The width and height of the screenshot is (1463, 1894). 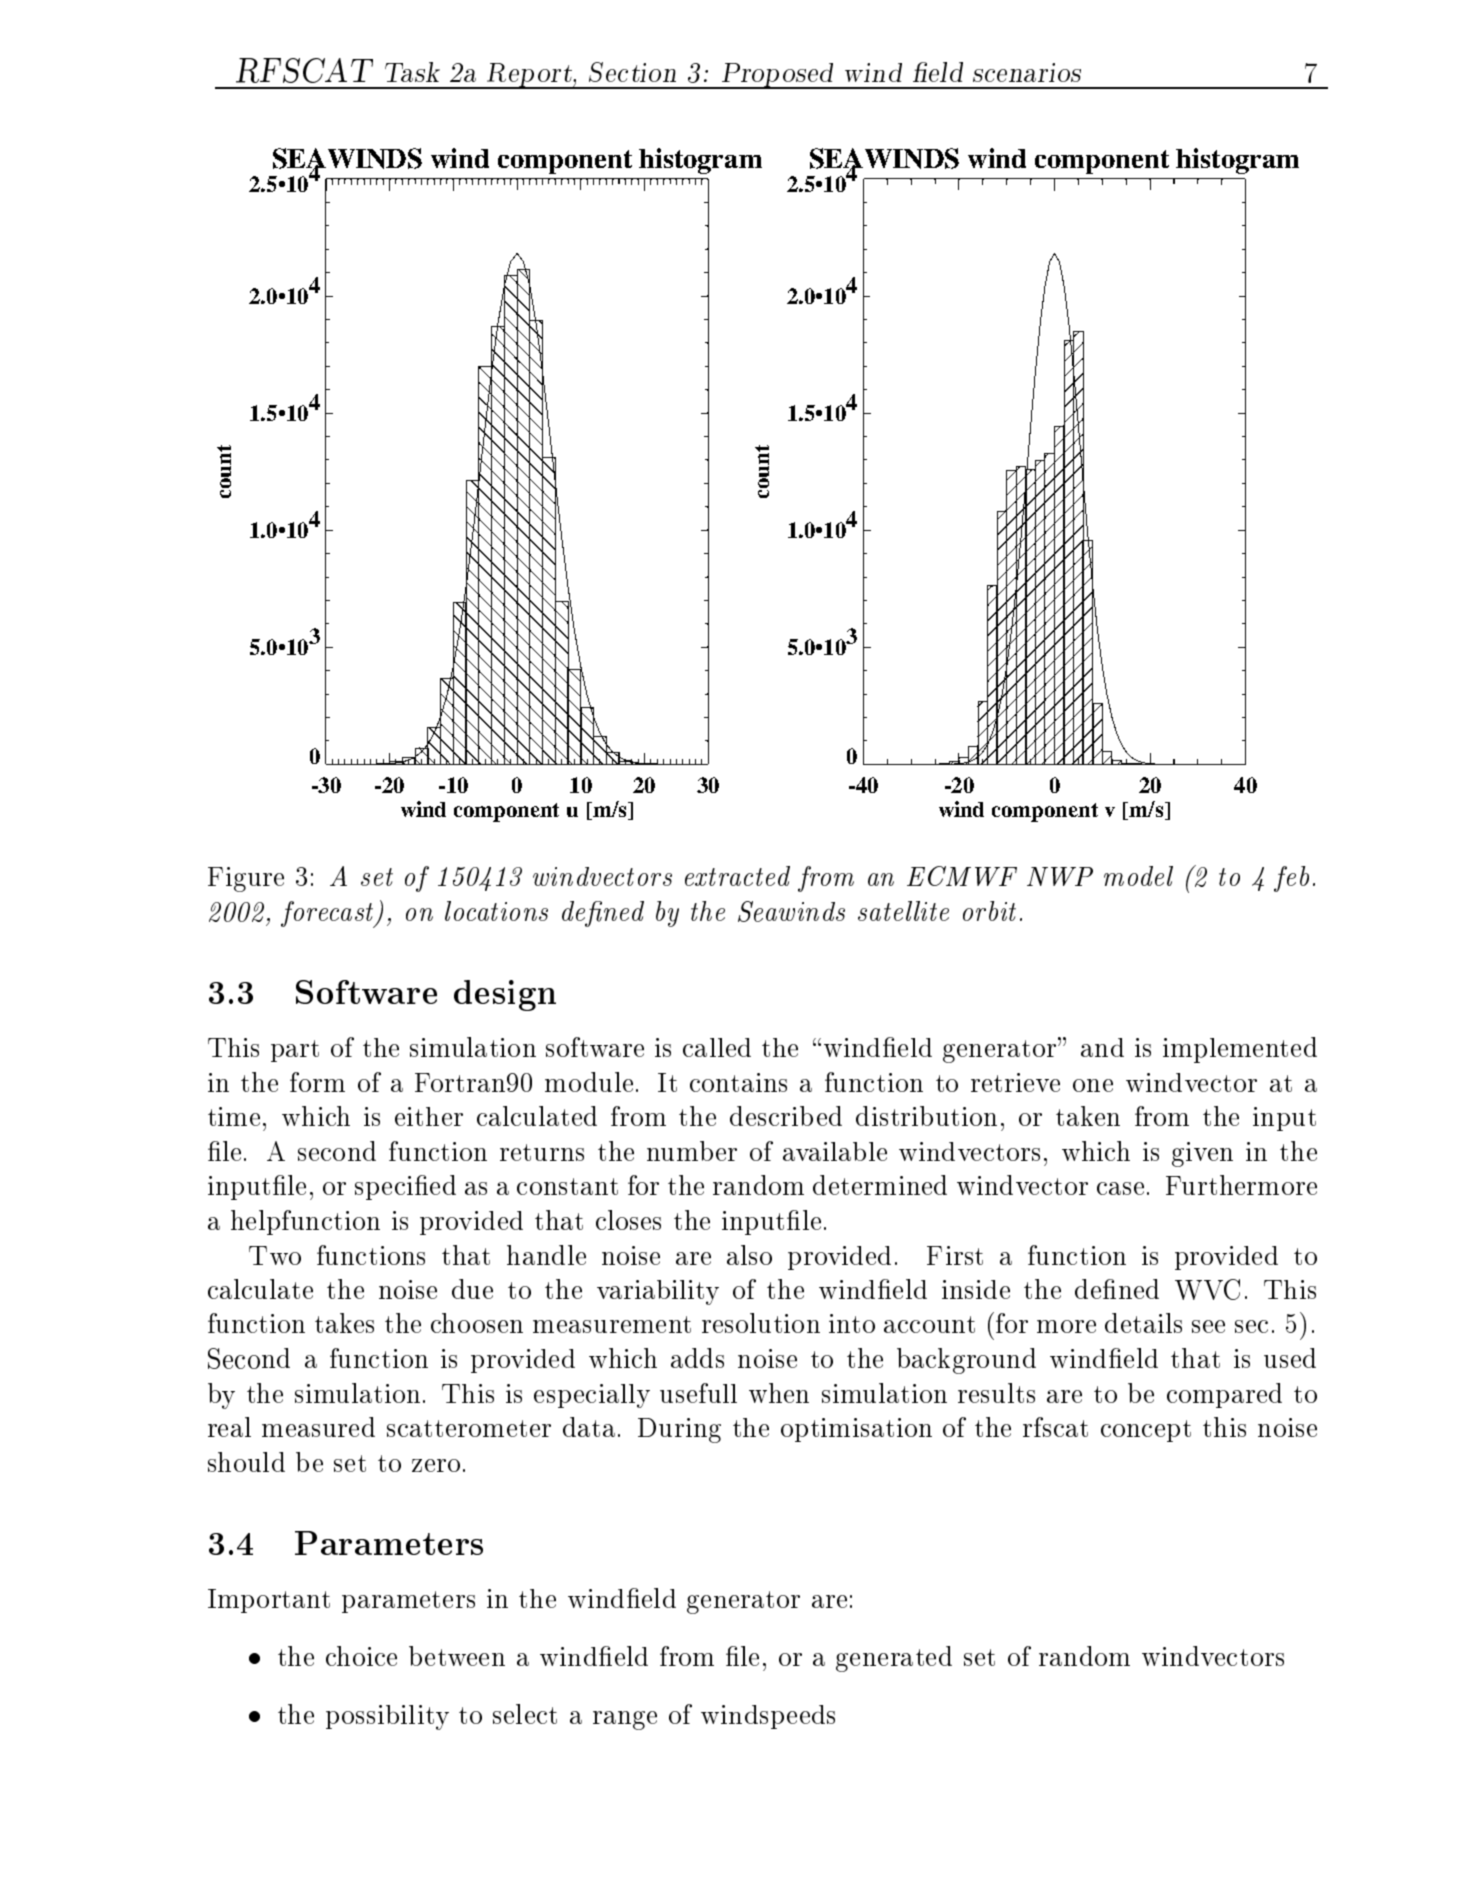 I want to click on scenarios, so click(x=1027, y=72).
